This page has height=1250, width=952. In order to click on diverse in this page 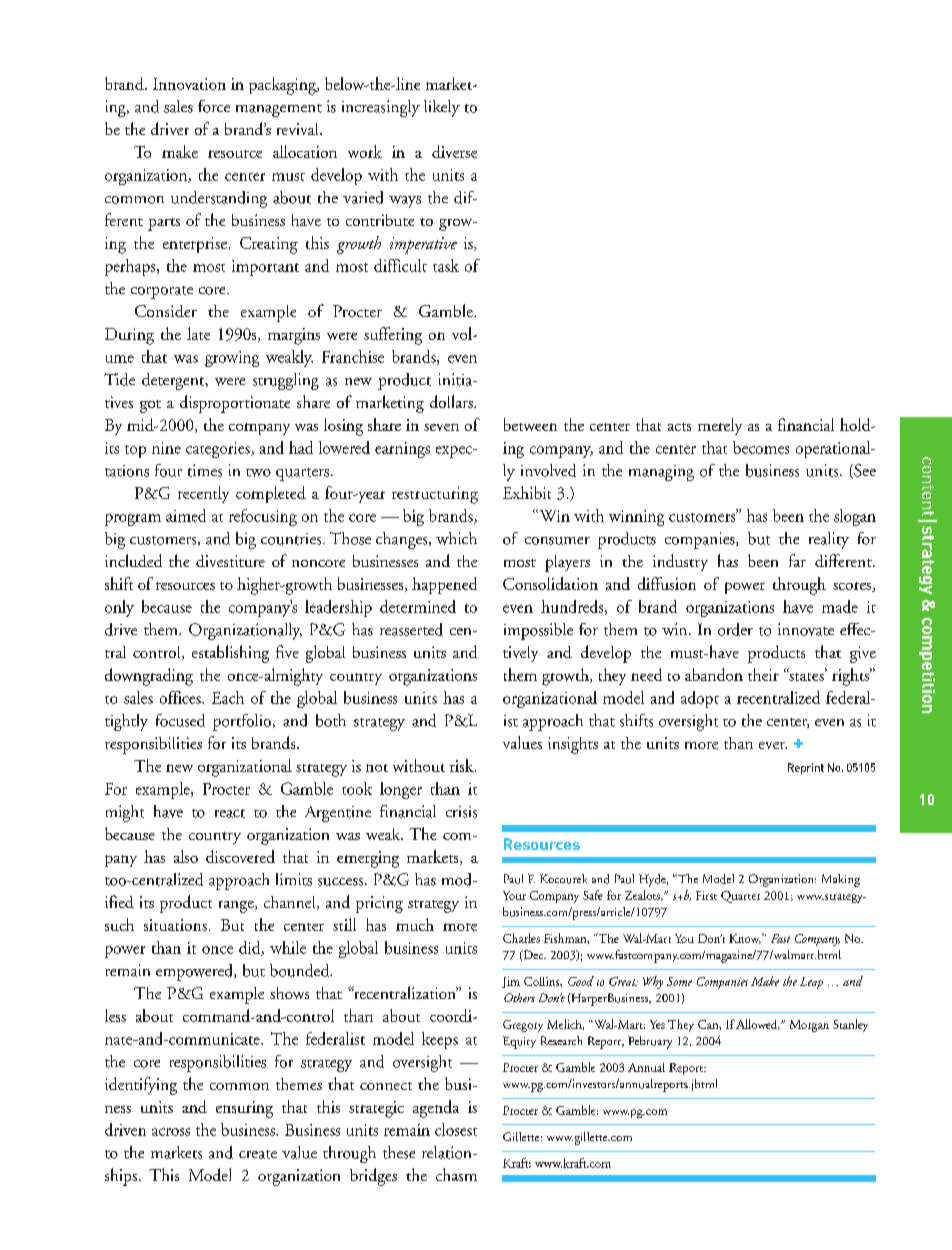, I will do `click(454, 151)`.
